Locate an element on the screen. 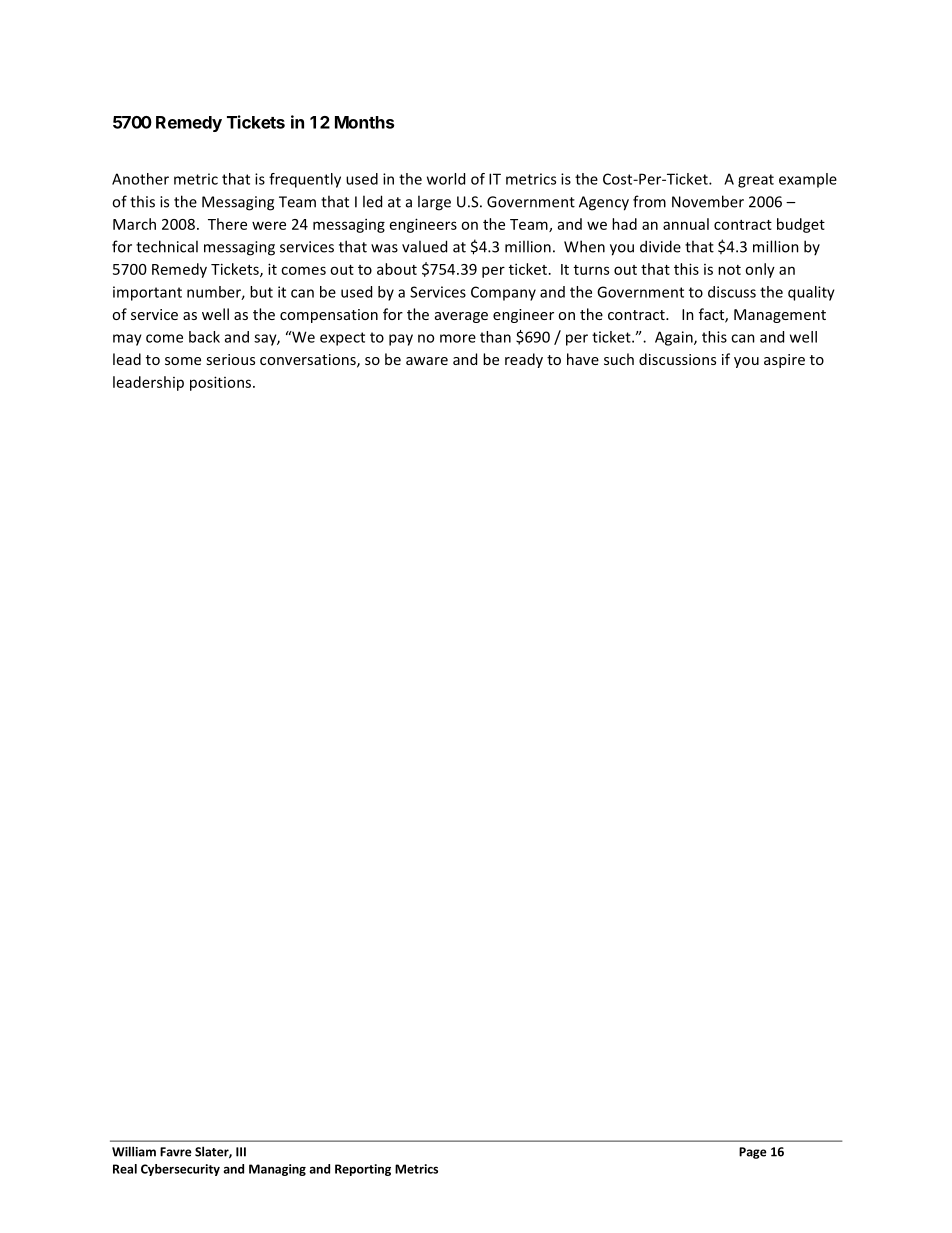 Image resolution: width=952 pixels, height=1233 pixels. Another is located at coordinates (140, 179).
